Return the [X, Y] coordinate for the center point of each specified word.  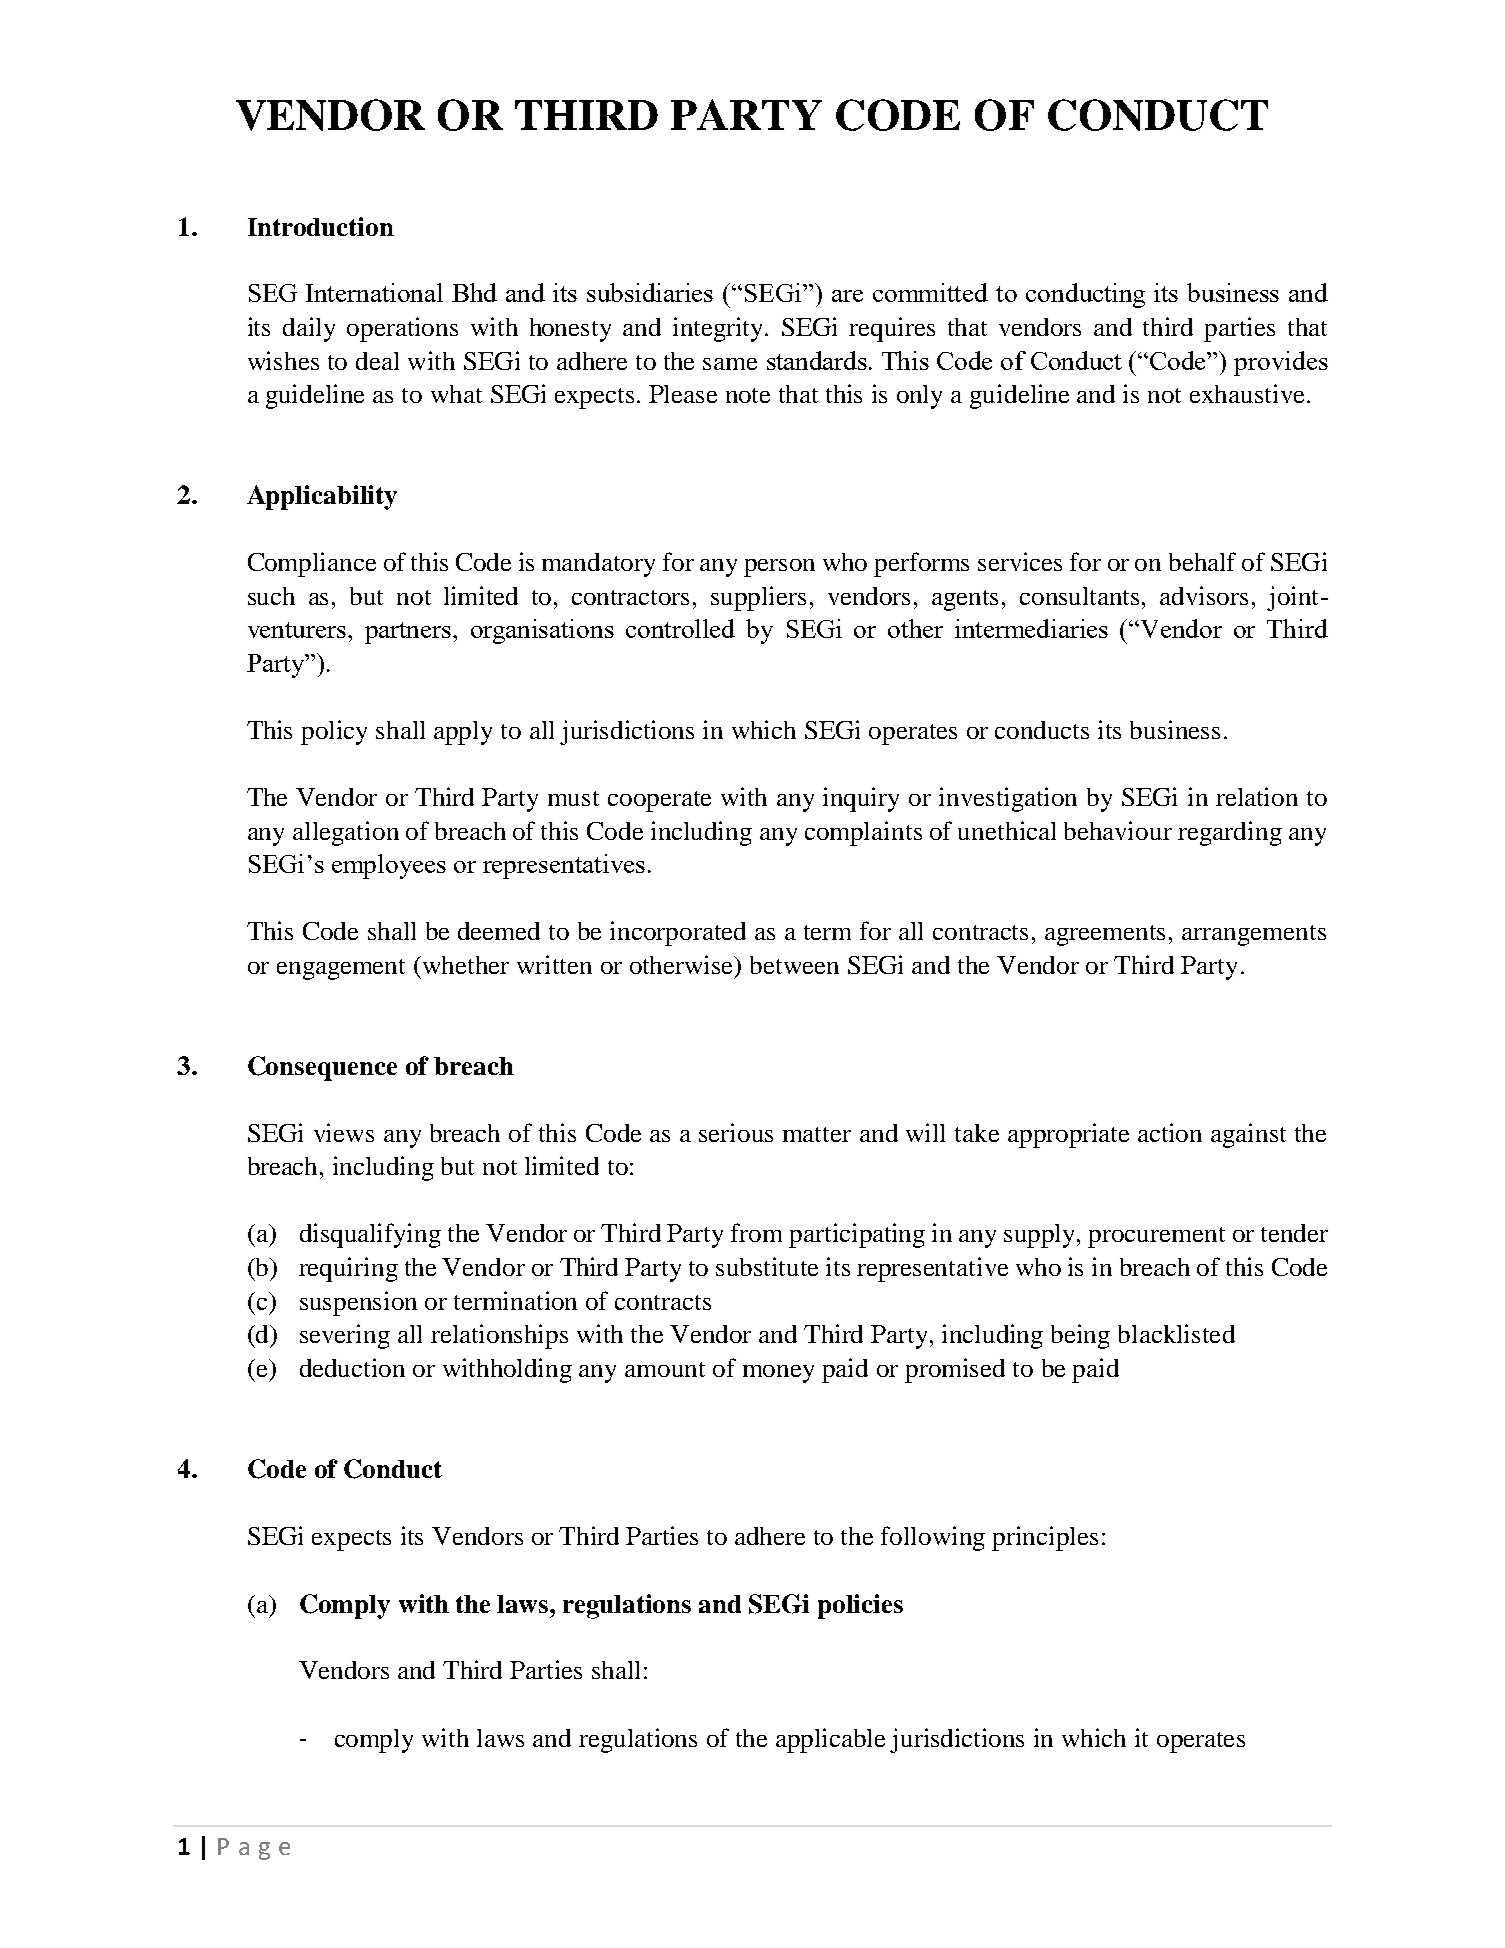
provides [1281, 363]
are [847, 296]
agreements [1105, 935]
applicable [830, 1740]
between [794, 965]
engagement [341, 969]
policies [860, 1606]
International [374, 292]
